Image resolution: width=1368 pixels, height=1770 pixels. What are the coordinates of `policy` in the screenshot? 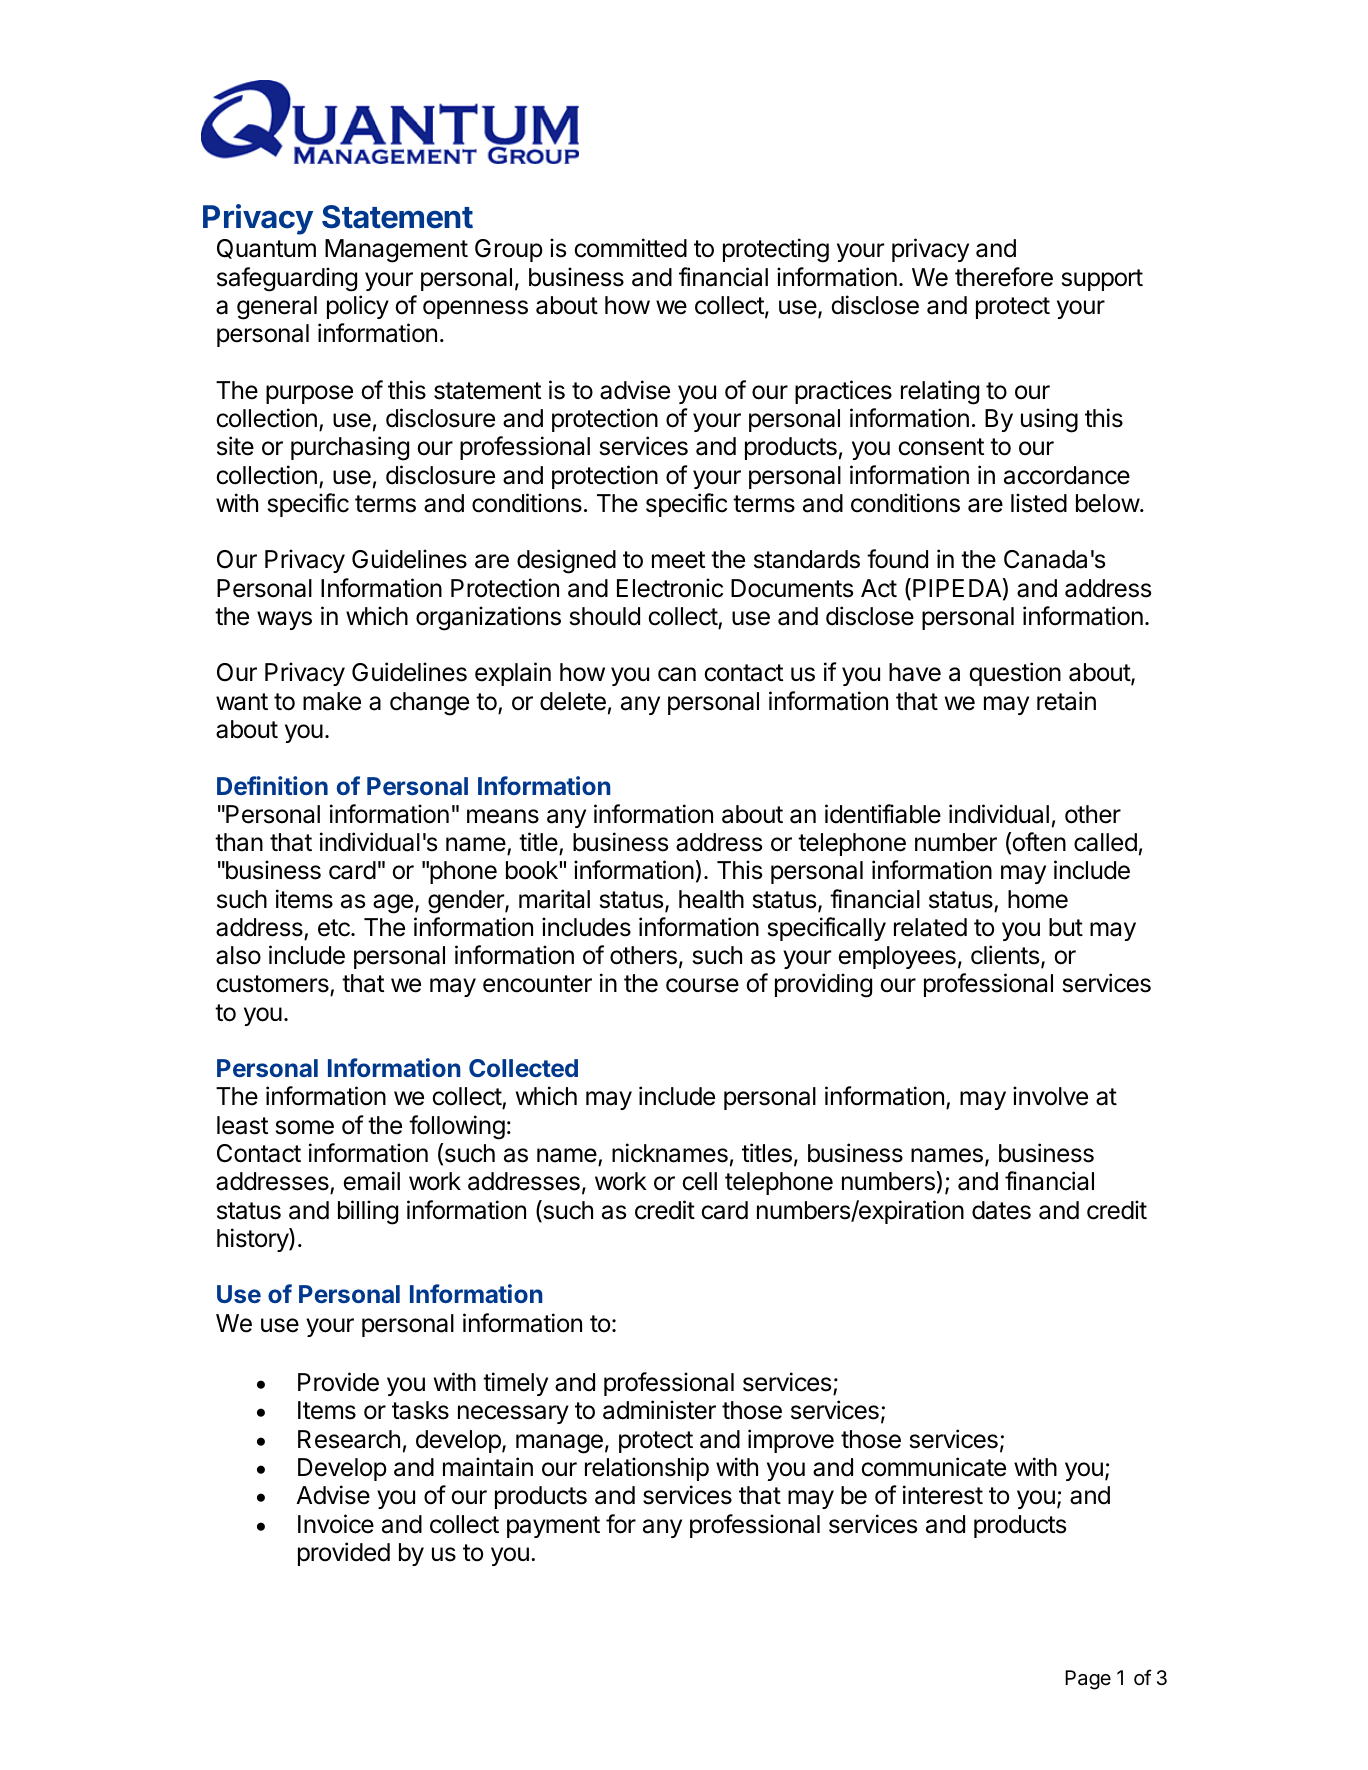 It's located at (358, 307).
